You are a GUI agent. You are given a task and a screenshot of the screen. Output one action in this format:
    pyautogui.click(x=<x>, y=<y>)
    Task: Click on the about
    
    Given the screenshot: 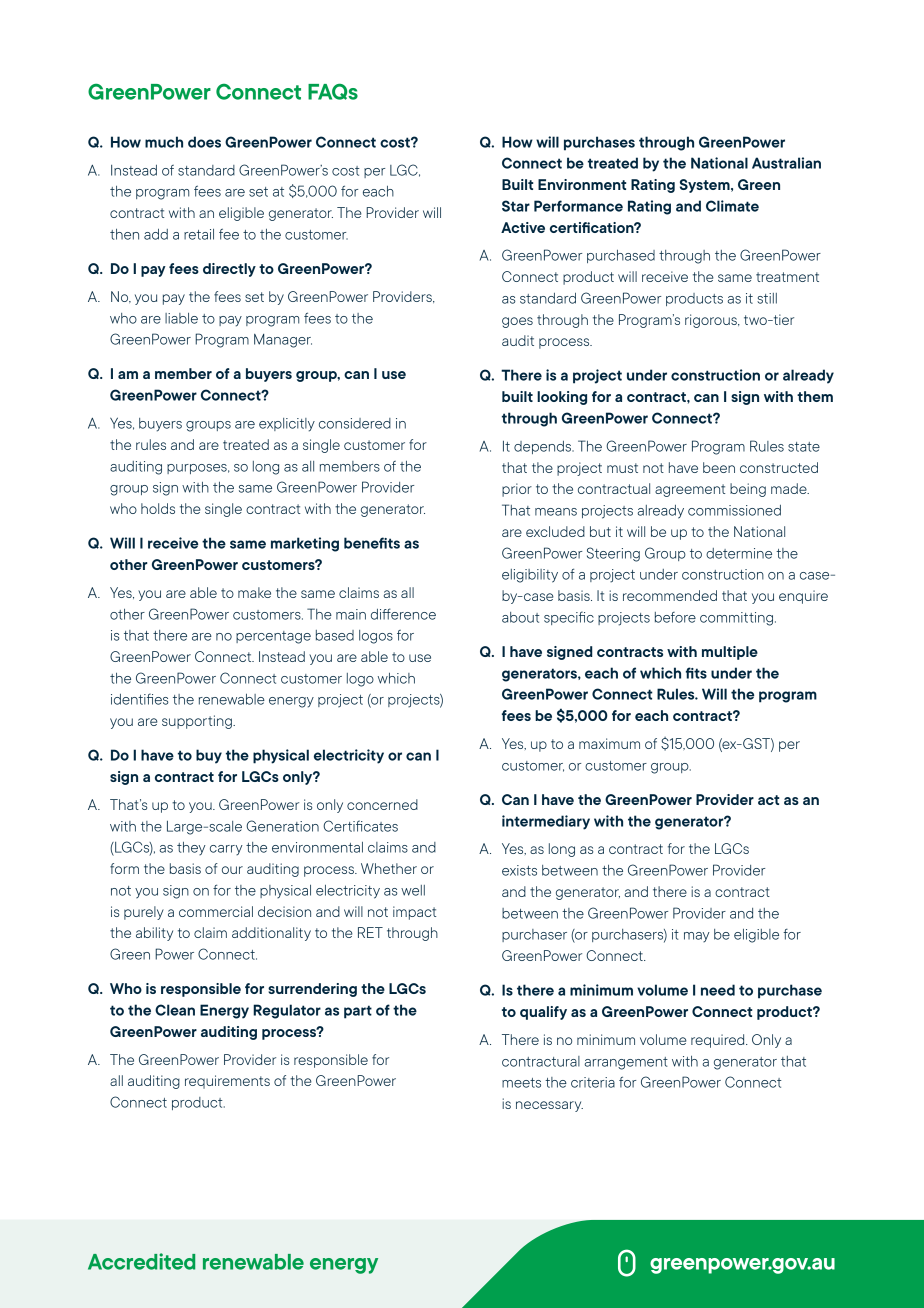 What is the action you would take?
    pyautogui.click(x=521, y=617)
